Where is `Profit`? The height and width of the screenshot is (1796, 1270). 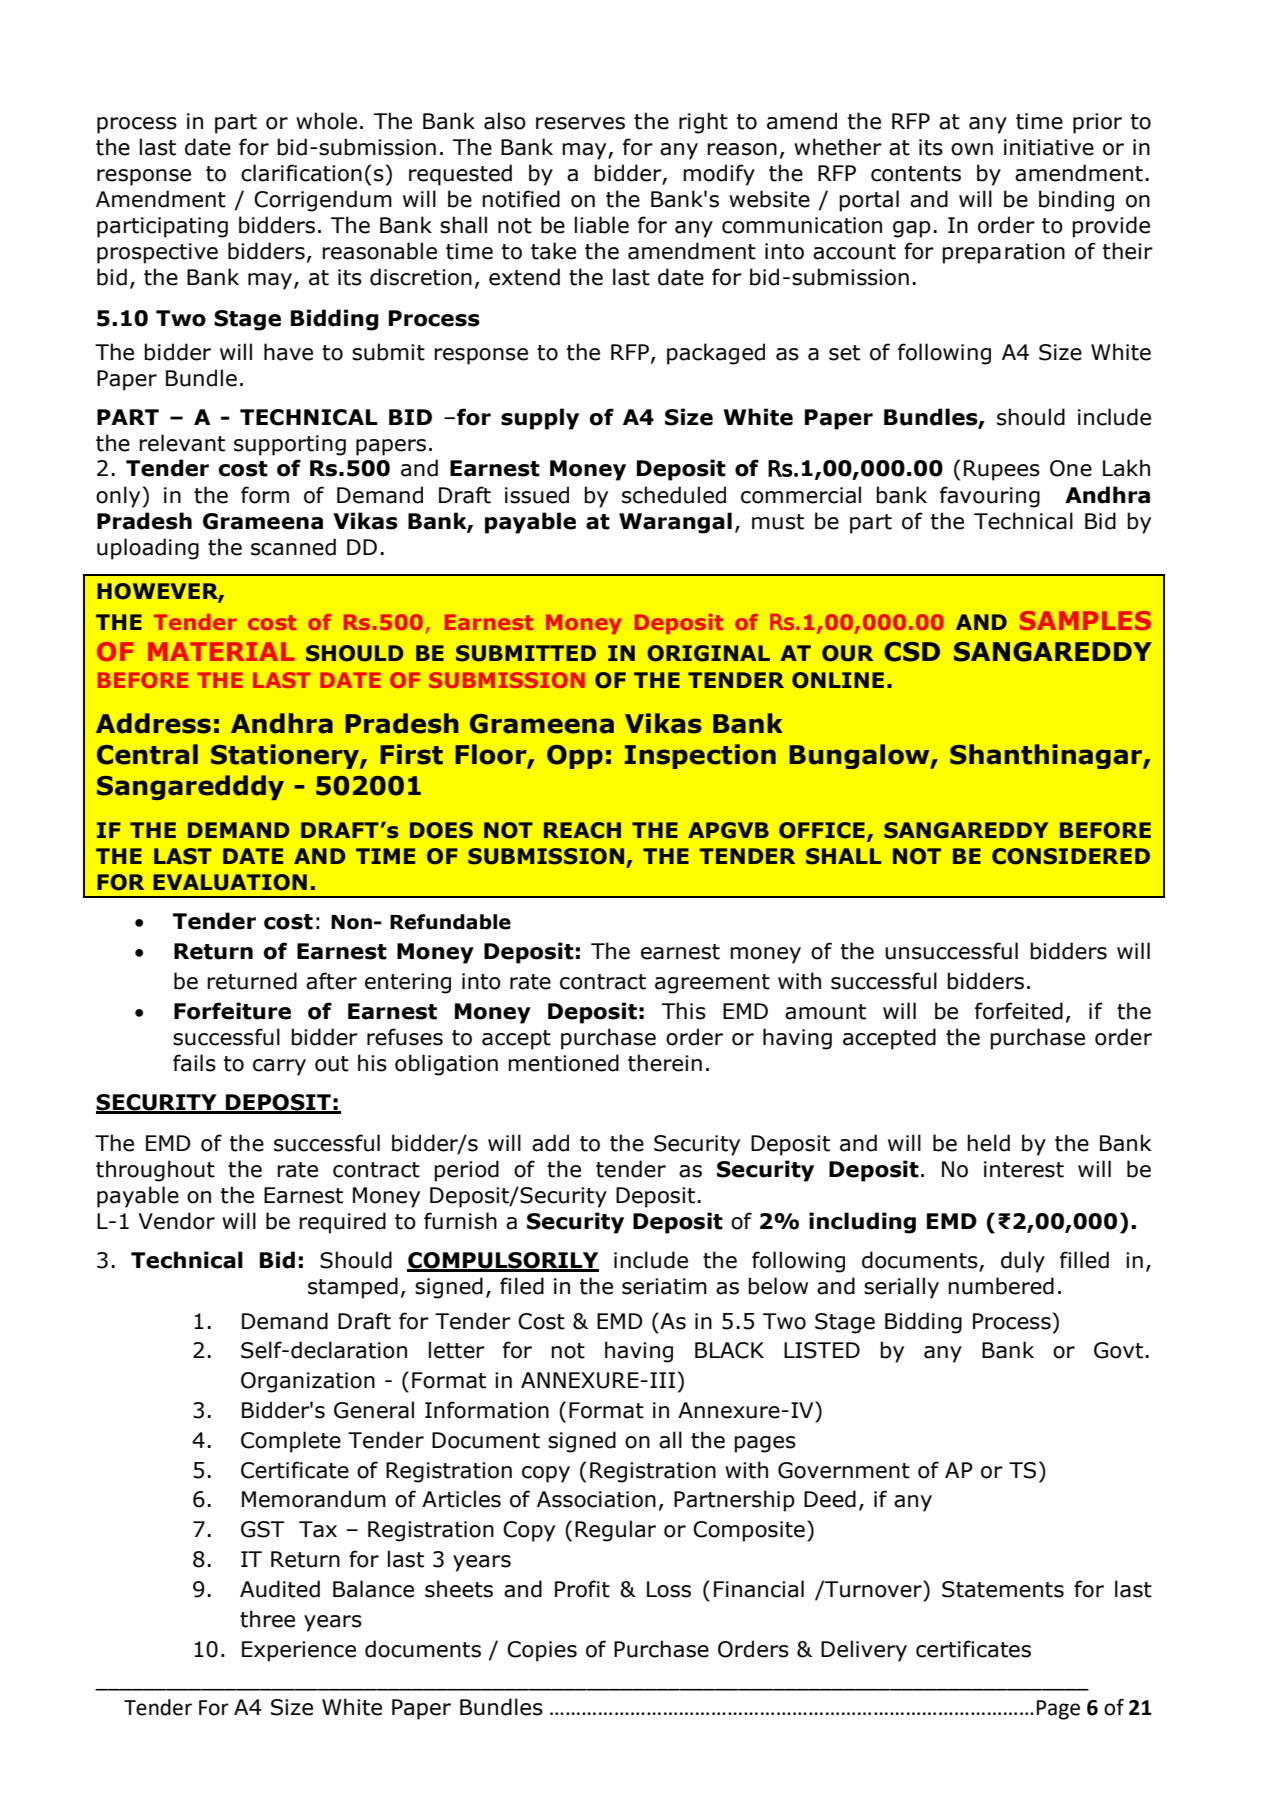
Profit is located at coordinates (582, 1589).
